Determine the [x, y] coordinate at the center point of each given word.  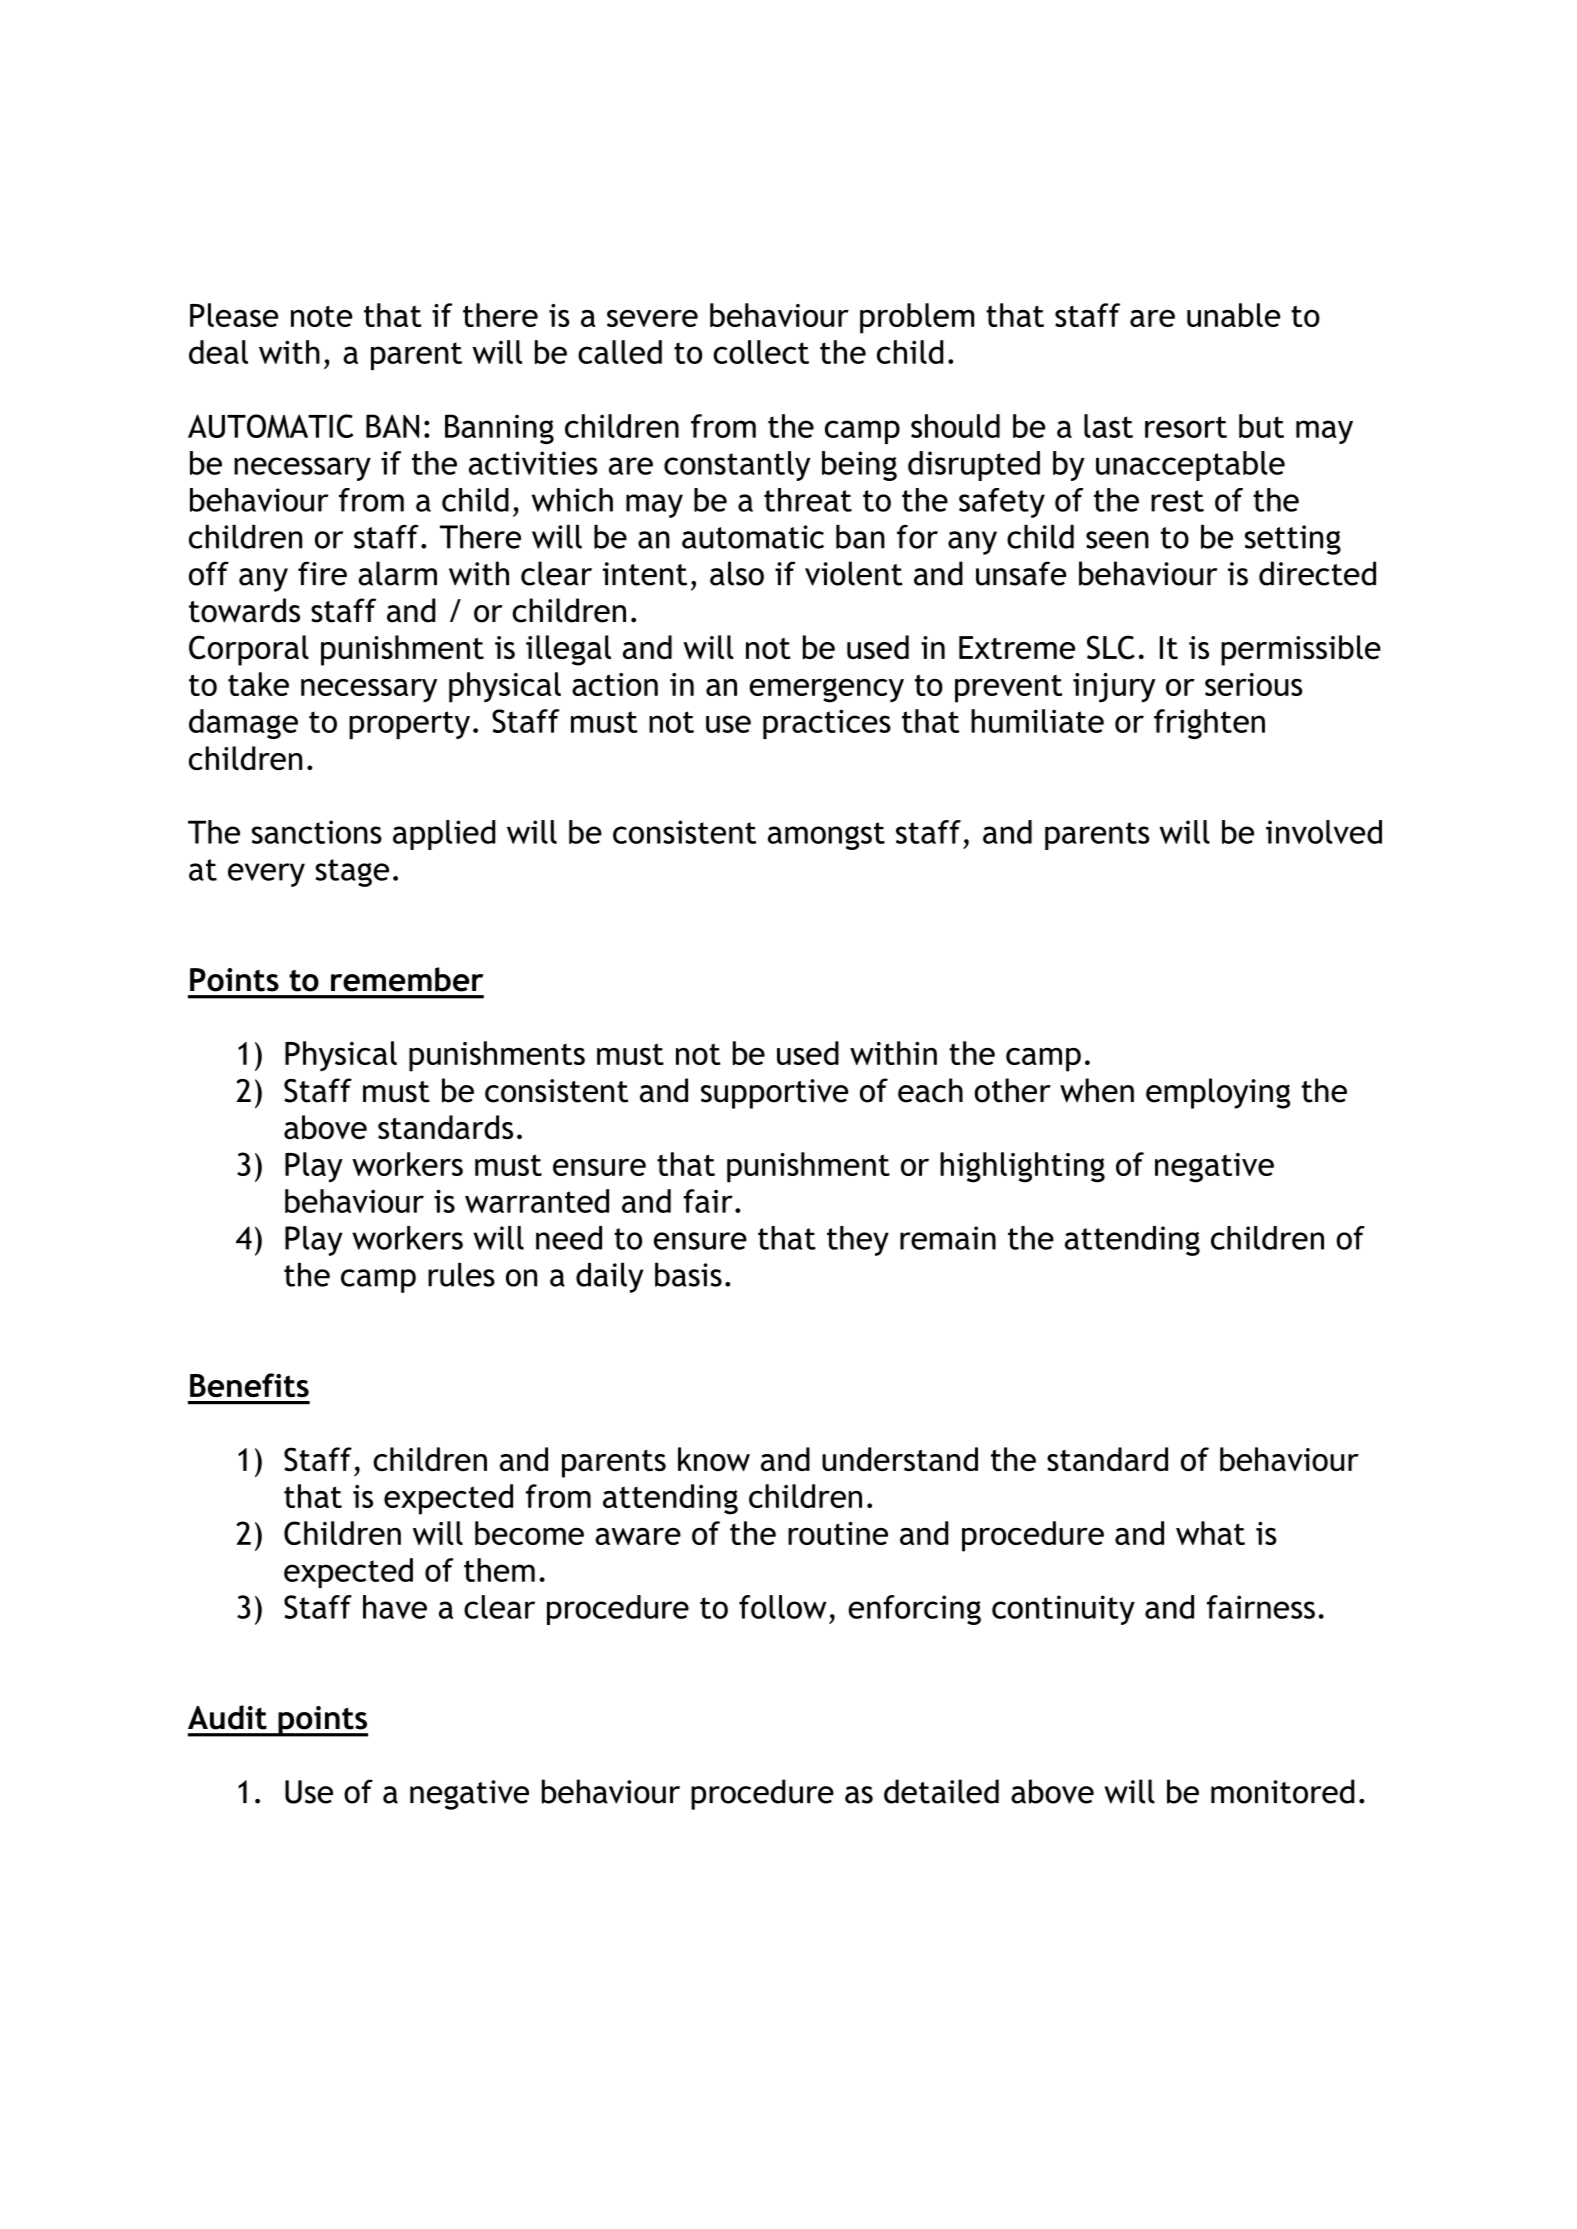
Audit [227, 1717]
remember [407, 979]
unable [1233, 315]
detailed [941, 1791]
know [714, 1459]
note [321, 316]
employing [1218, 1093]
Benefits [249, 1385]
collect [761, 352]
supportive [774, 1094]
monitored [1283, 1791]
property [409, 725]
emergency [826, 690]
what [1210, 1533]
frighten [1209, 724]
